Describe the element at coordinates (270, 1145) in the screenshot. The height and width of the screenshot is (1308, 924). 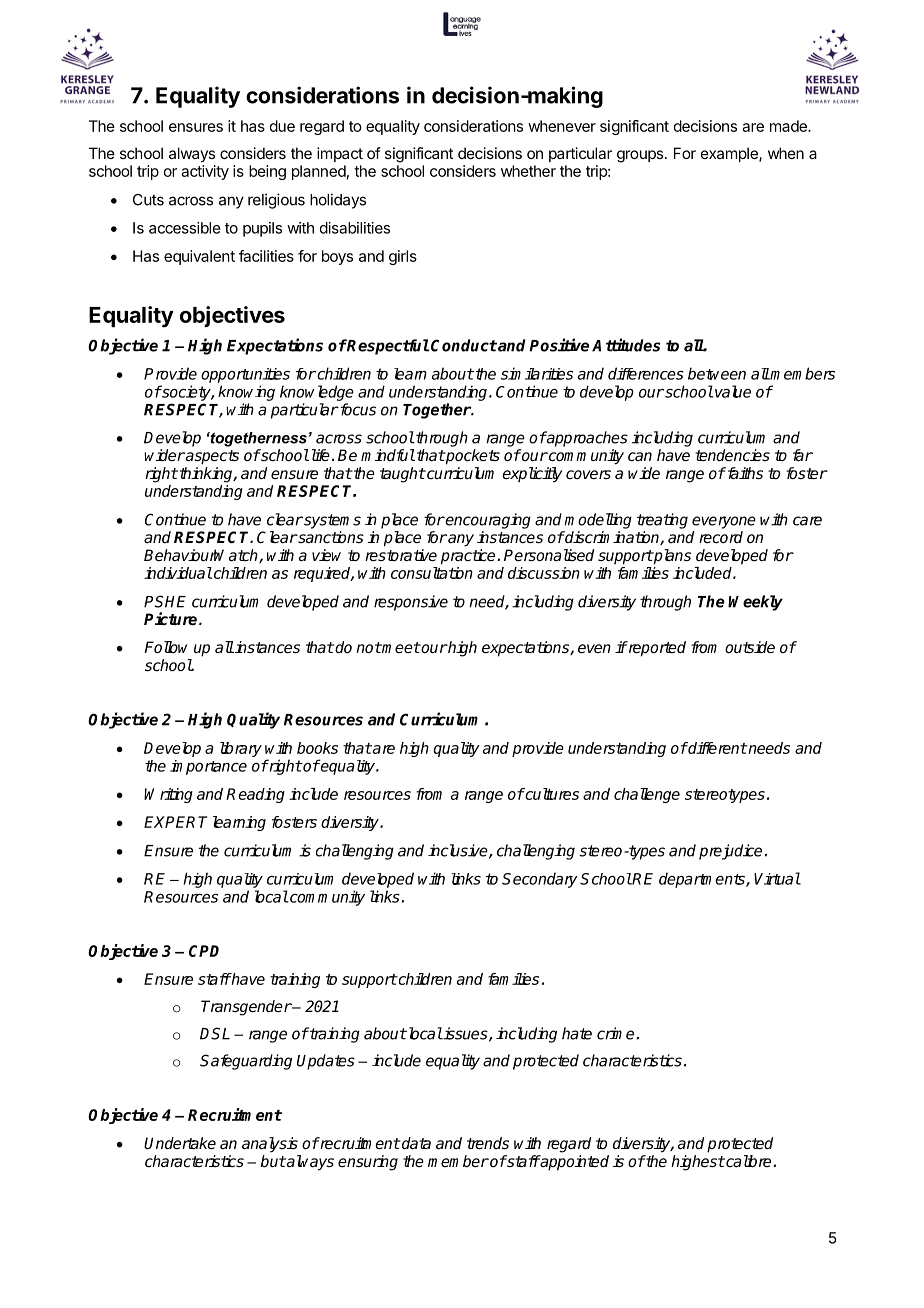
I see `analysis` at that location.
